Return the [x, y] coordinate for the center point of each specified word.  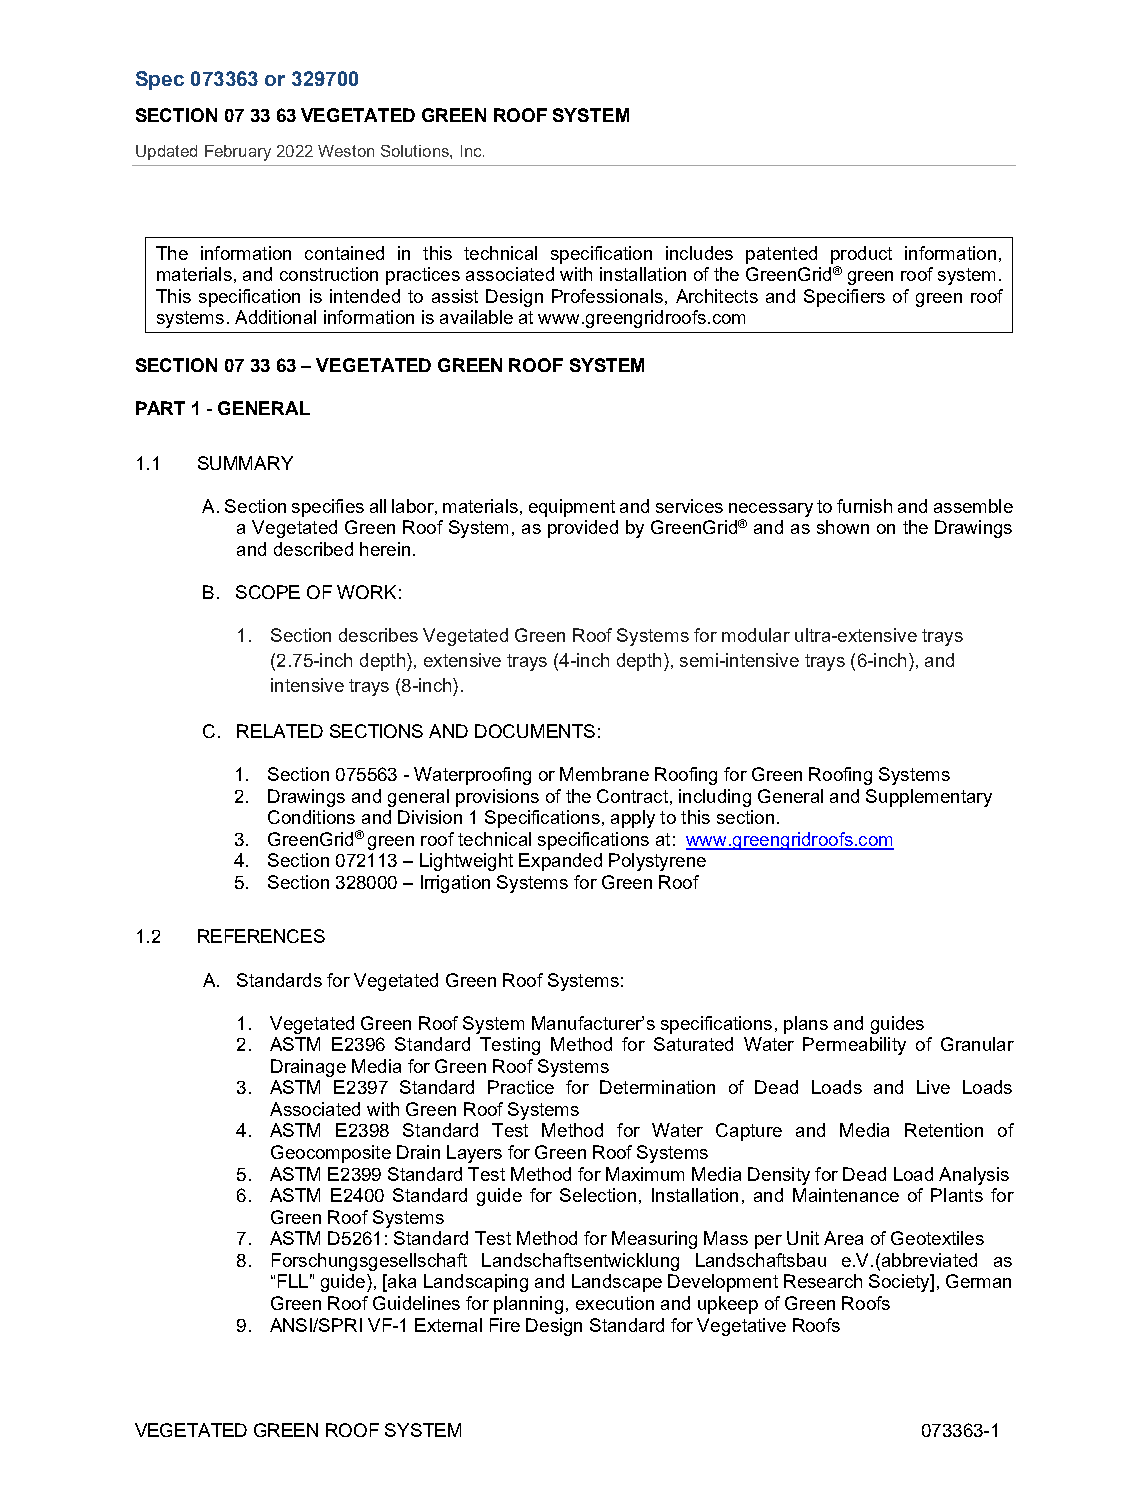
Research [823, 1281]
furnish [864, 506]
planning [528, 1305]
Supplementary [929, 798]
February [238, 153]
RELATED [280, 731]
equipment [572, 508]
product [861, 255]
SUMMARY [245, 463]
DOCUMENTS [535, 731]
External [448, 1325]
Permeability [854, 1046]
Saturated [693, 1044]
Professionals [607, 296]
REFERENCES [261, 936]
